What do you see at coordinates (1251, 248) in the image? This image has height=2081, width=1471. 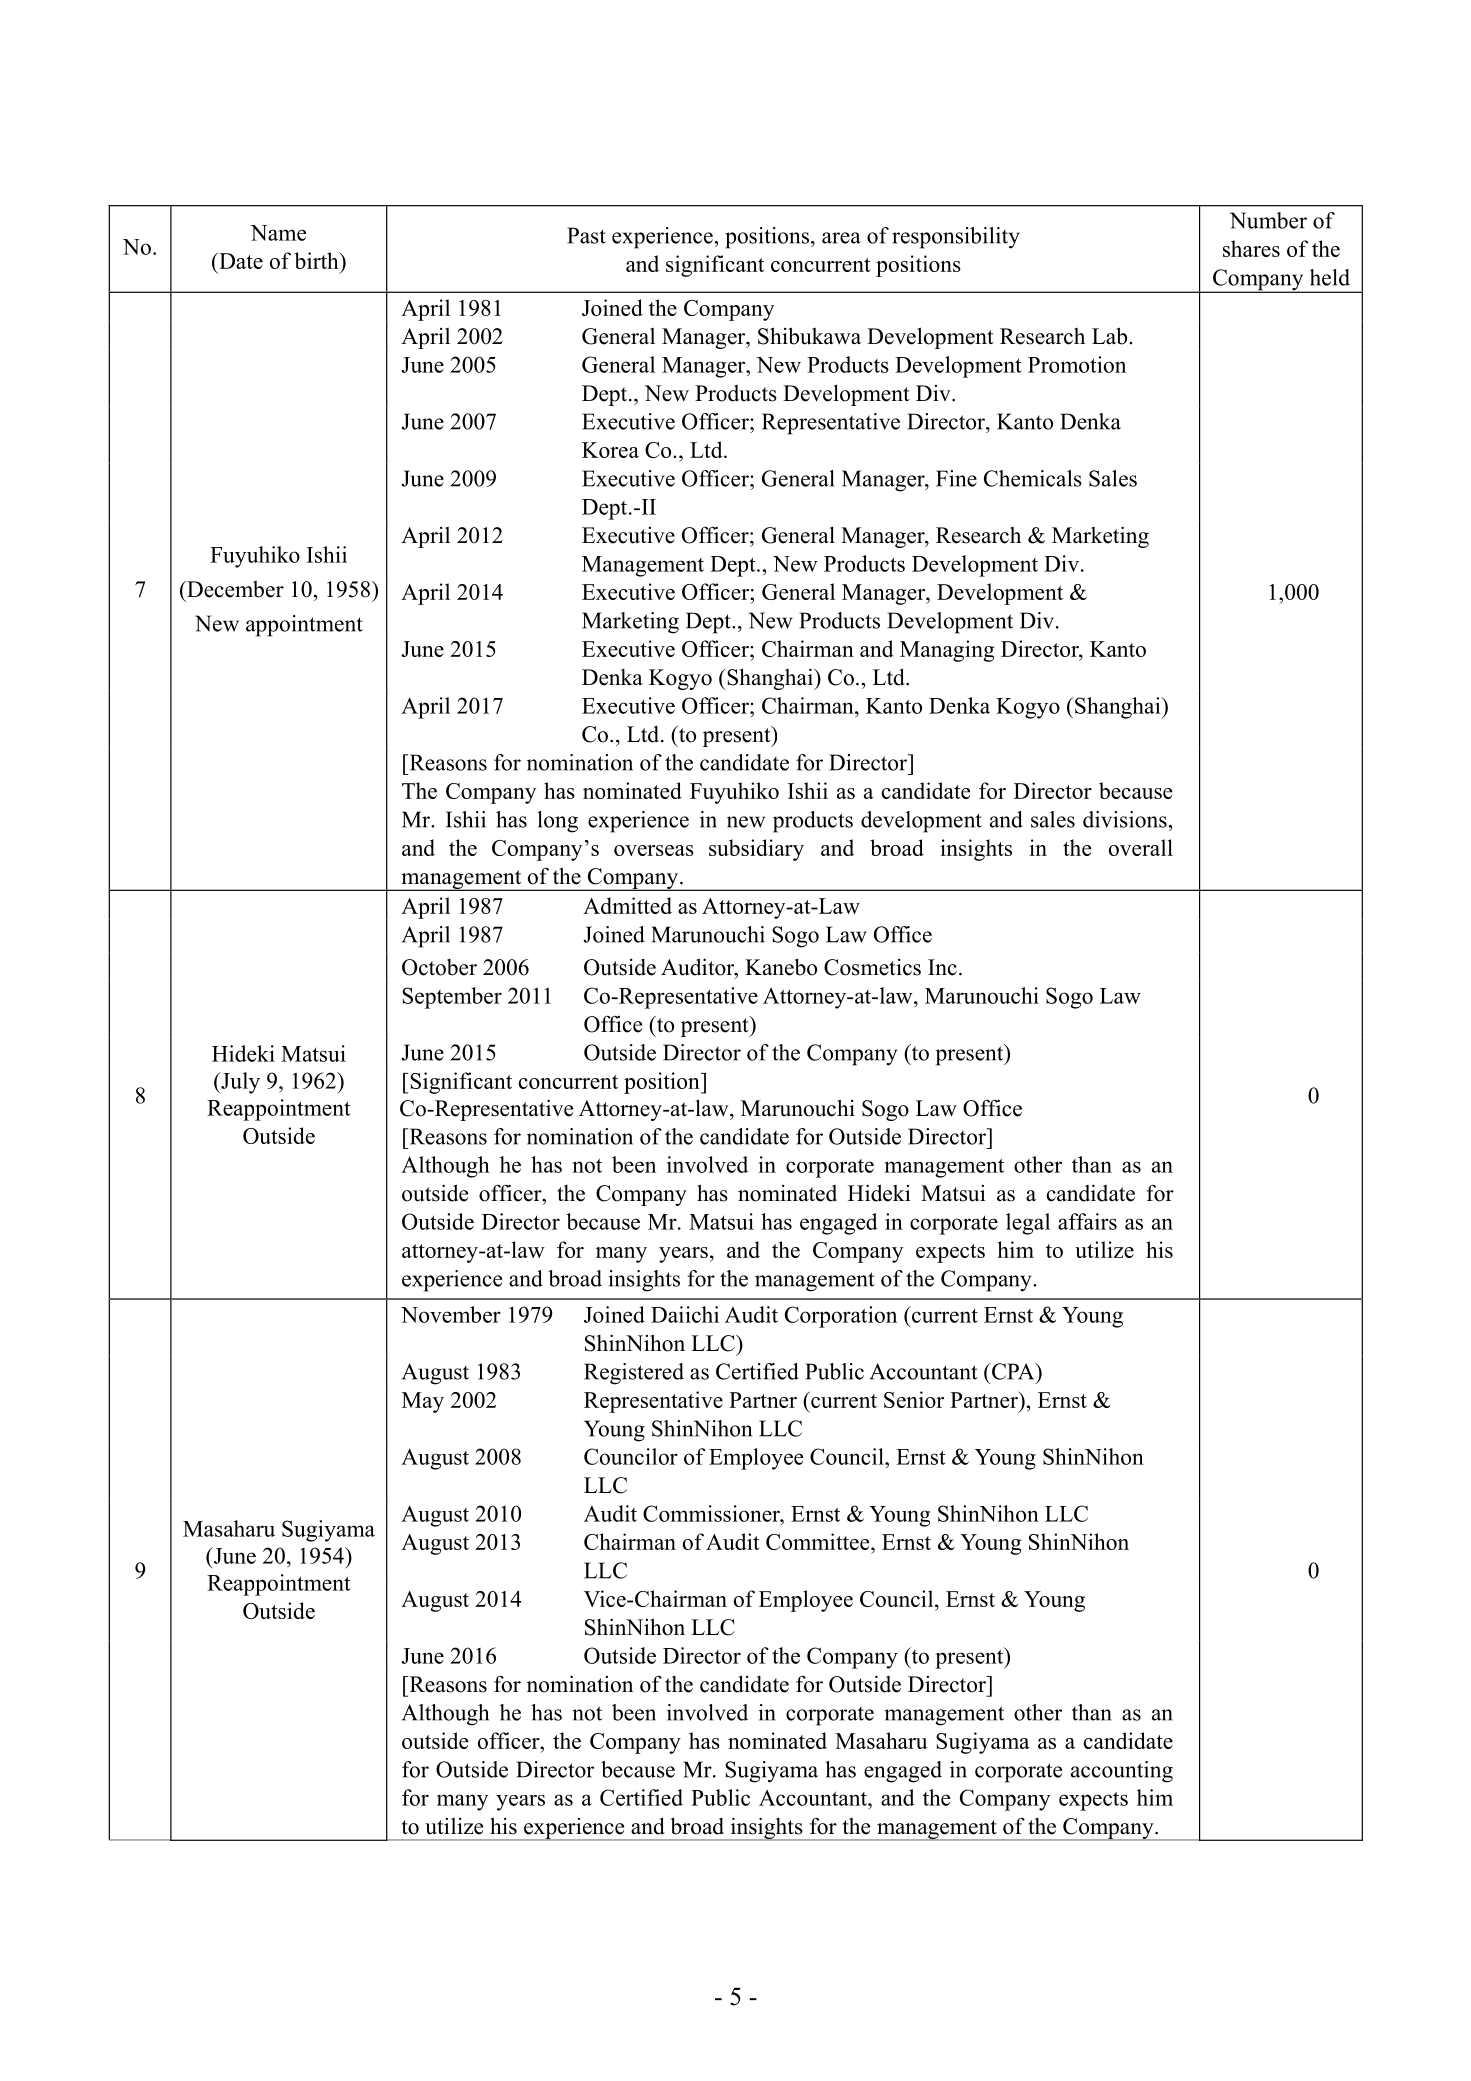 I see `shares` at bounding box center [1251, 248].
